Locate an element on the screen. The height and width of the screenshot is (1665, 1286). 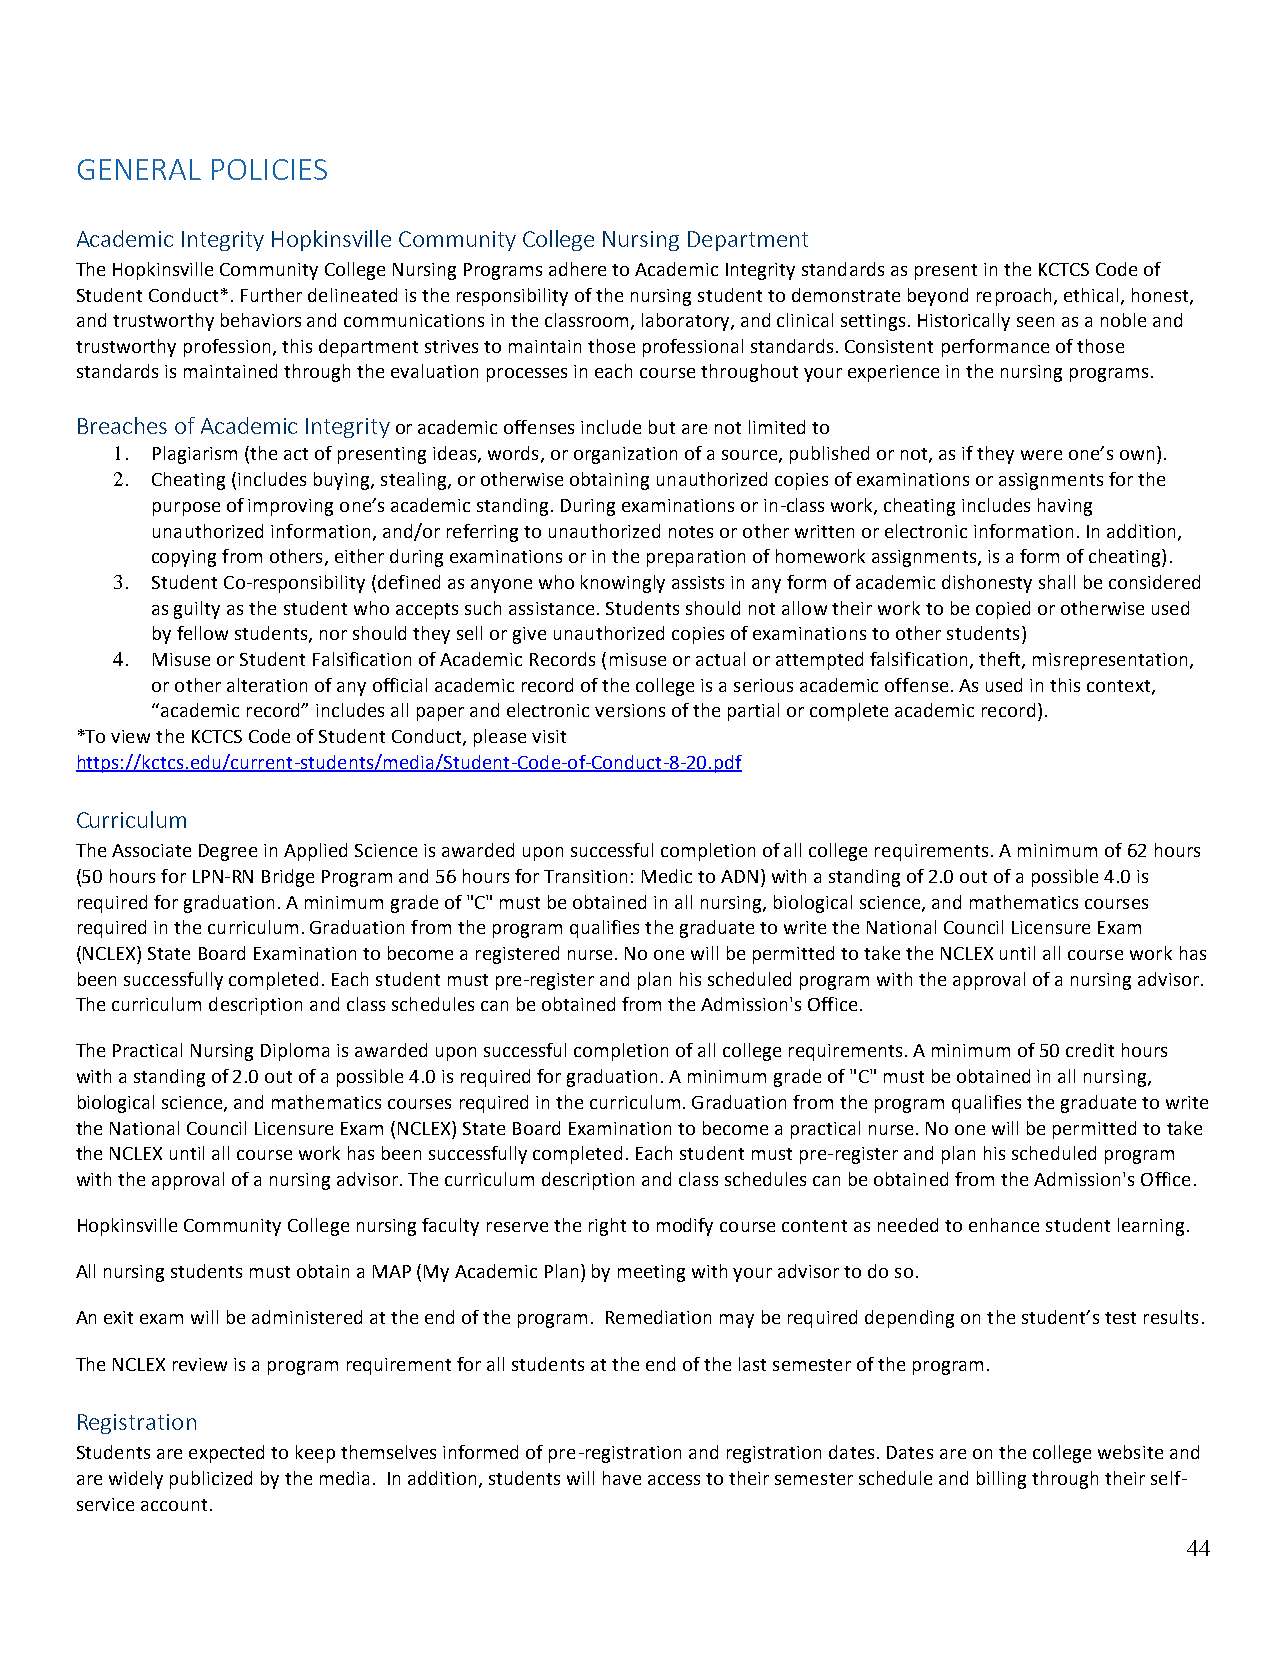
knowingly is located at coordinates (623, 584).
